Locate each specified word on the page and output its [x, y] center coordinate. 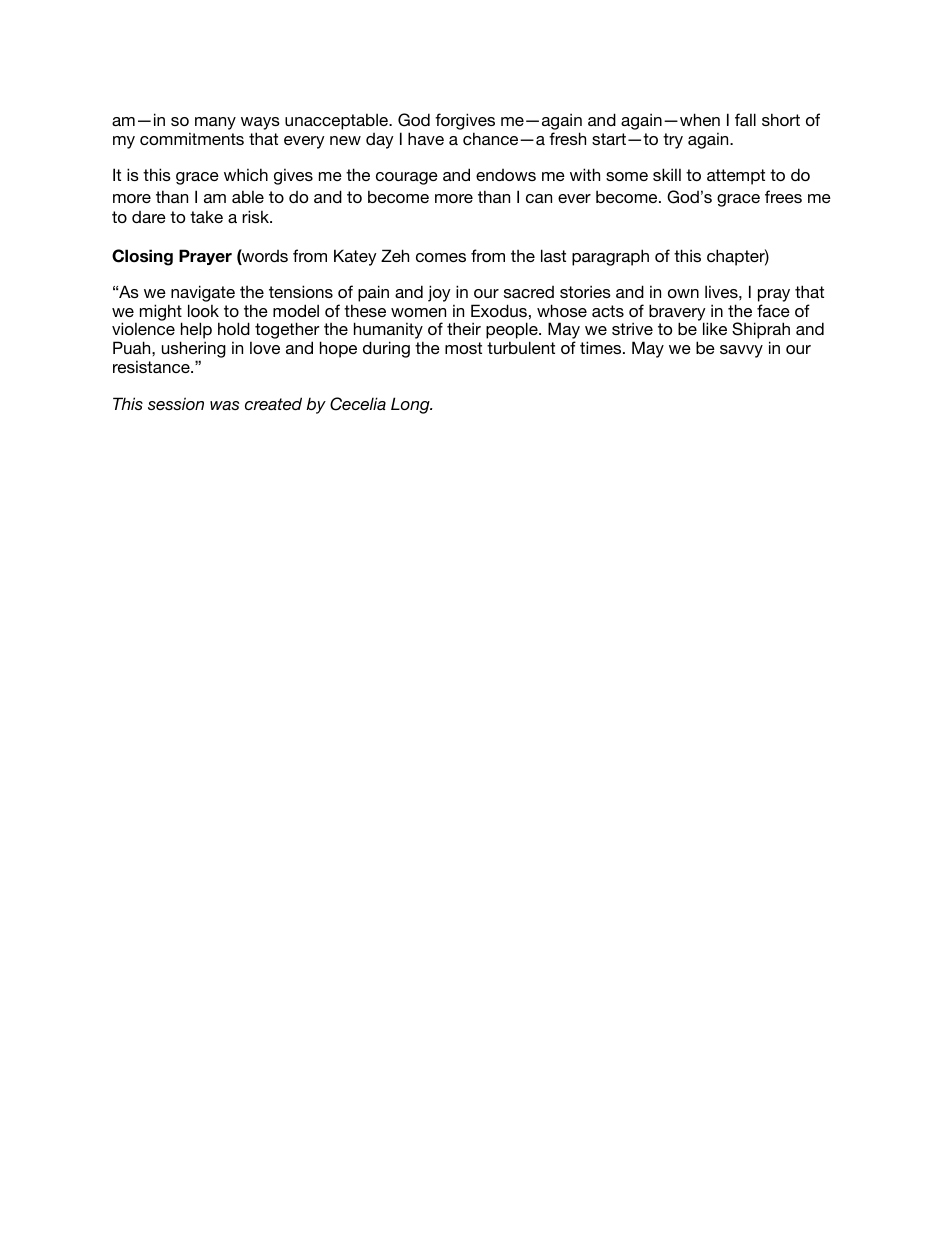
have [426, 138]
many [215, 123]
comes [441, 257]
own [683, 293]
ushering [194, 349]
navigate [203, 293]
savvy [741, 351]
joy [439, 293]
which [246, 174]
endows [506, 175]
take [206, 216]
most [463, 348]
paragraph [610, 257]
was [224, 405]
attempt [736, 177]
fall [745, 119]
